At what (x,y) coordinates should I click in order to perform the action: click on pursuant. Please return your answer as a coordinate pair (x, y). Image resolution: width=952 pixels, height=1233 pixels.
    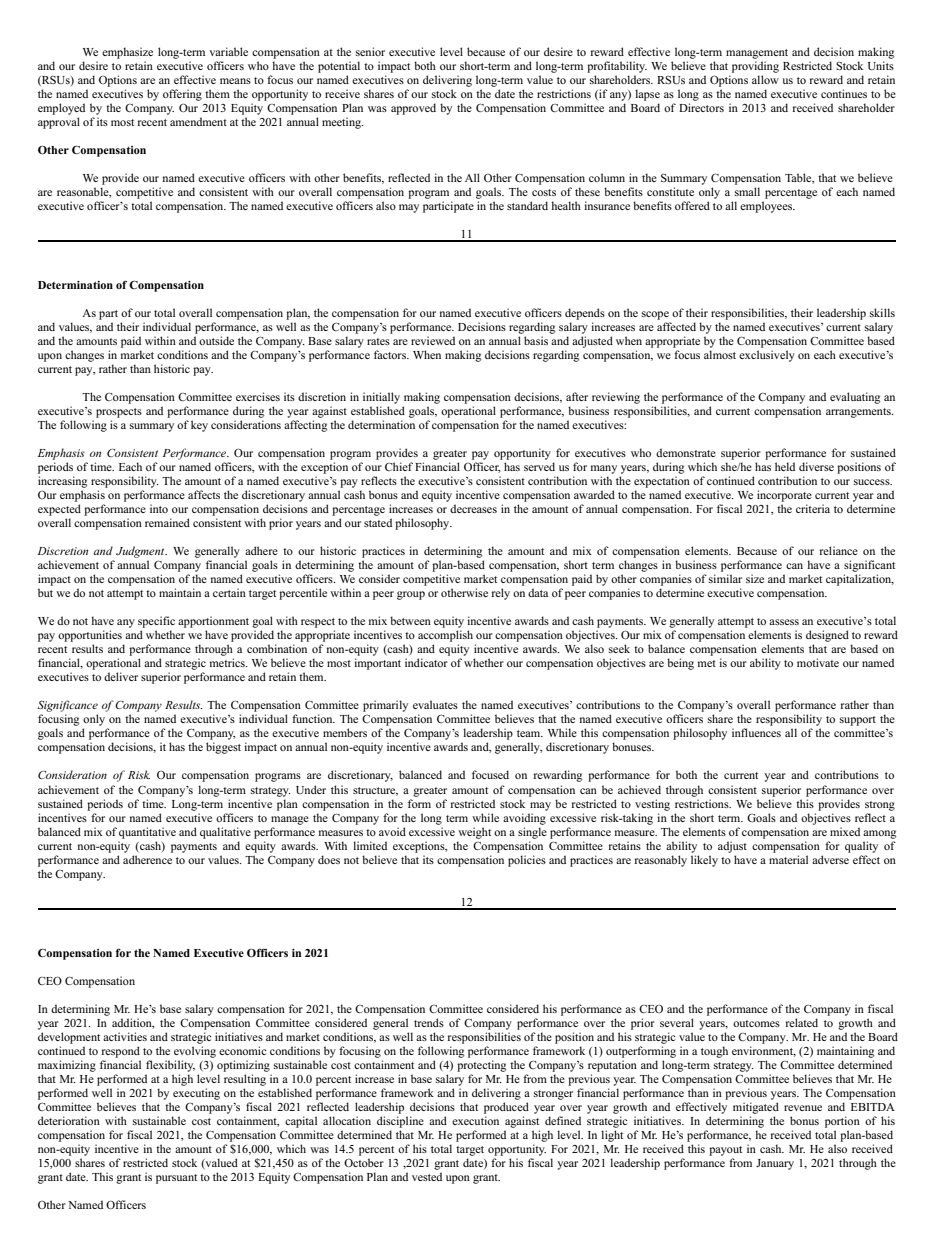
    Looking at the image, I should click on (176, 1179).
